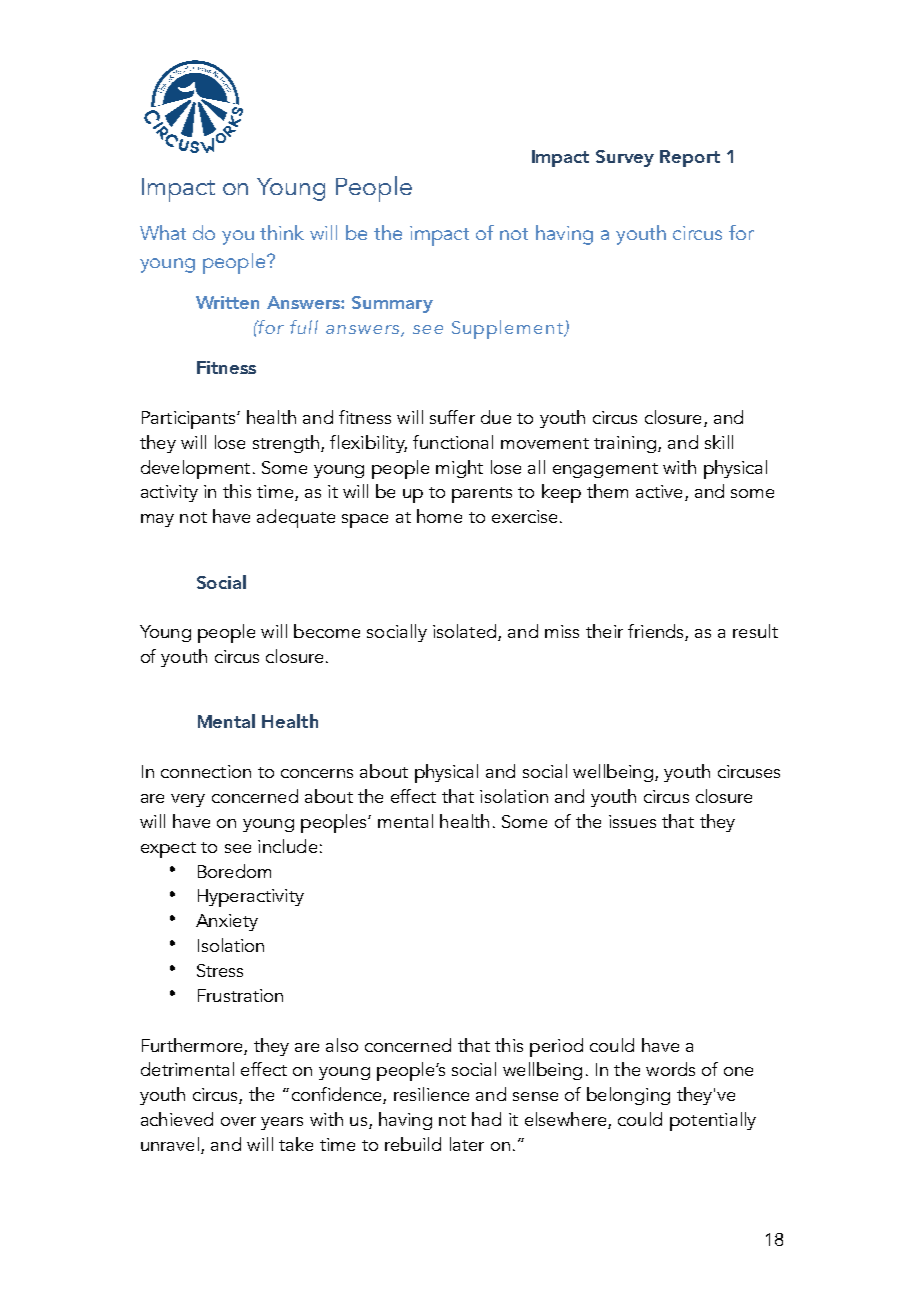  What do you see at coordinates (190, 420) in the page?
I see `Participants` at bounding box center [190, 420].
